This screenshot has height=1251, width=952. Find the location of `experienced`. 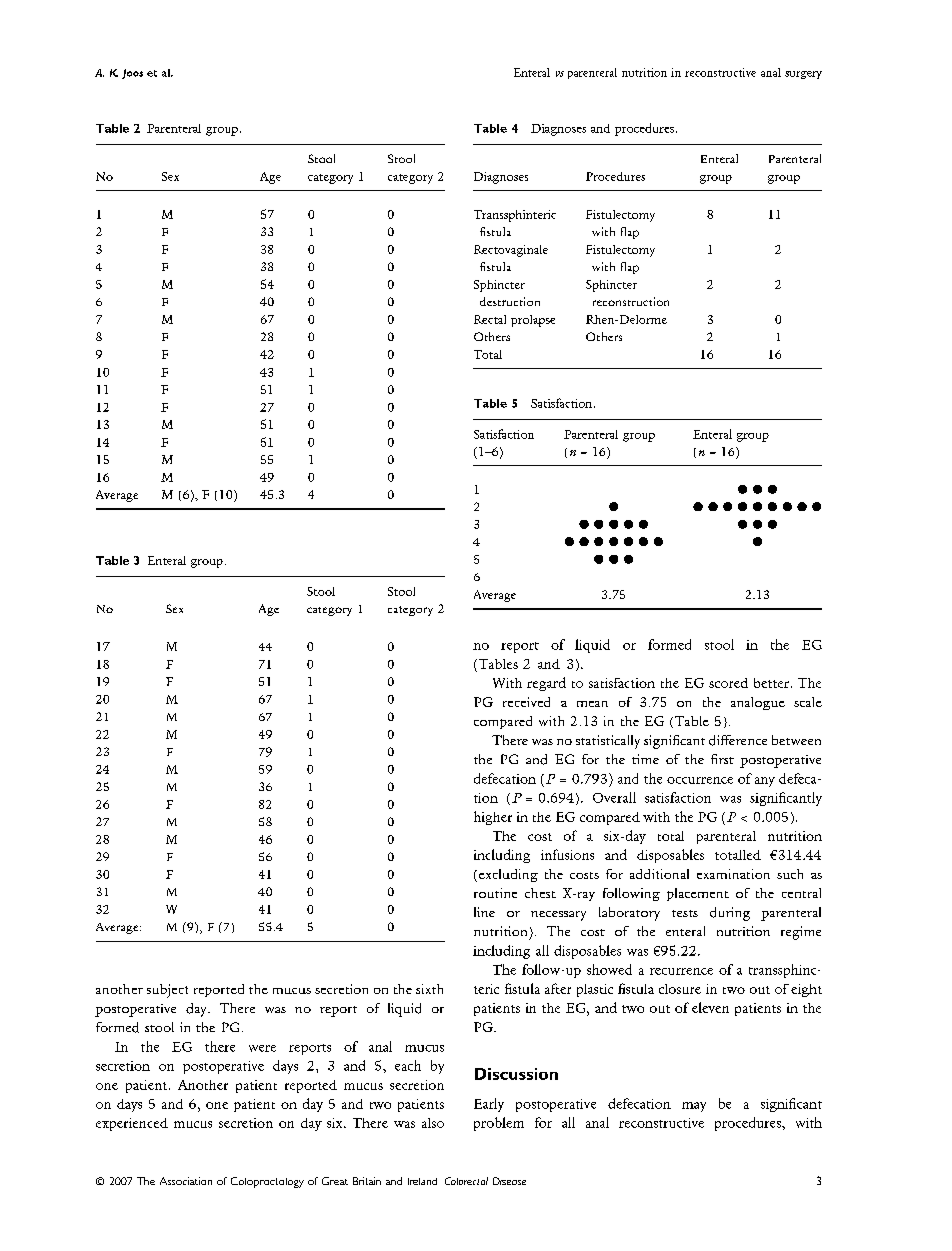

experienced is located at coordinates (132, 1124).
